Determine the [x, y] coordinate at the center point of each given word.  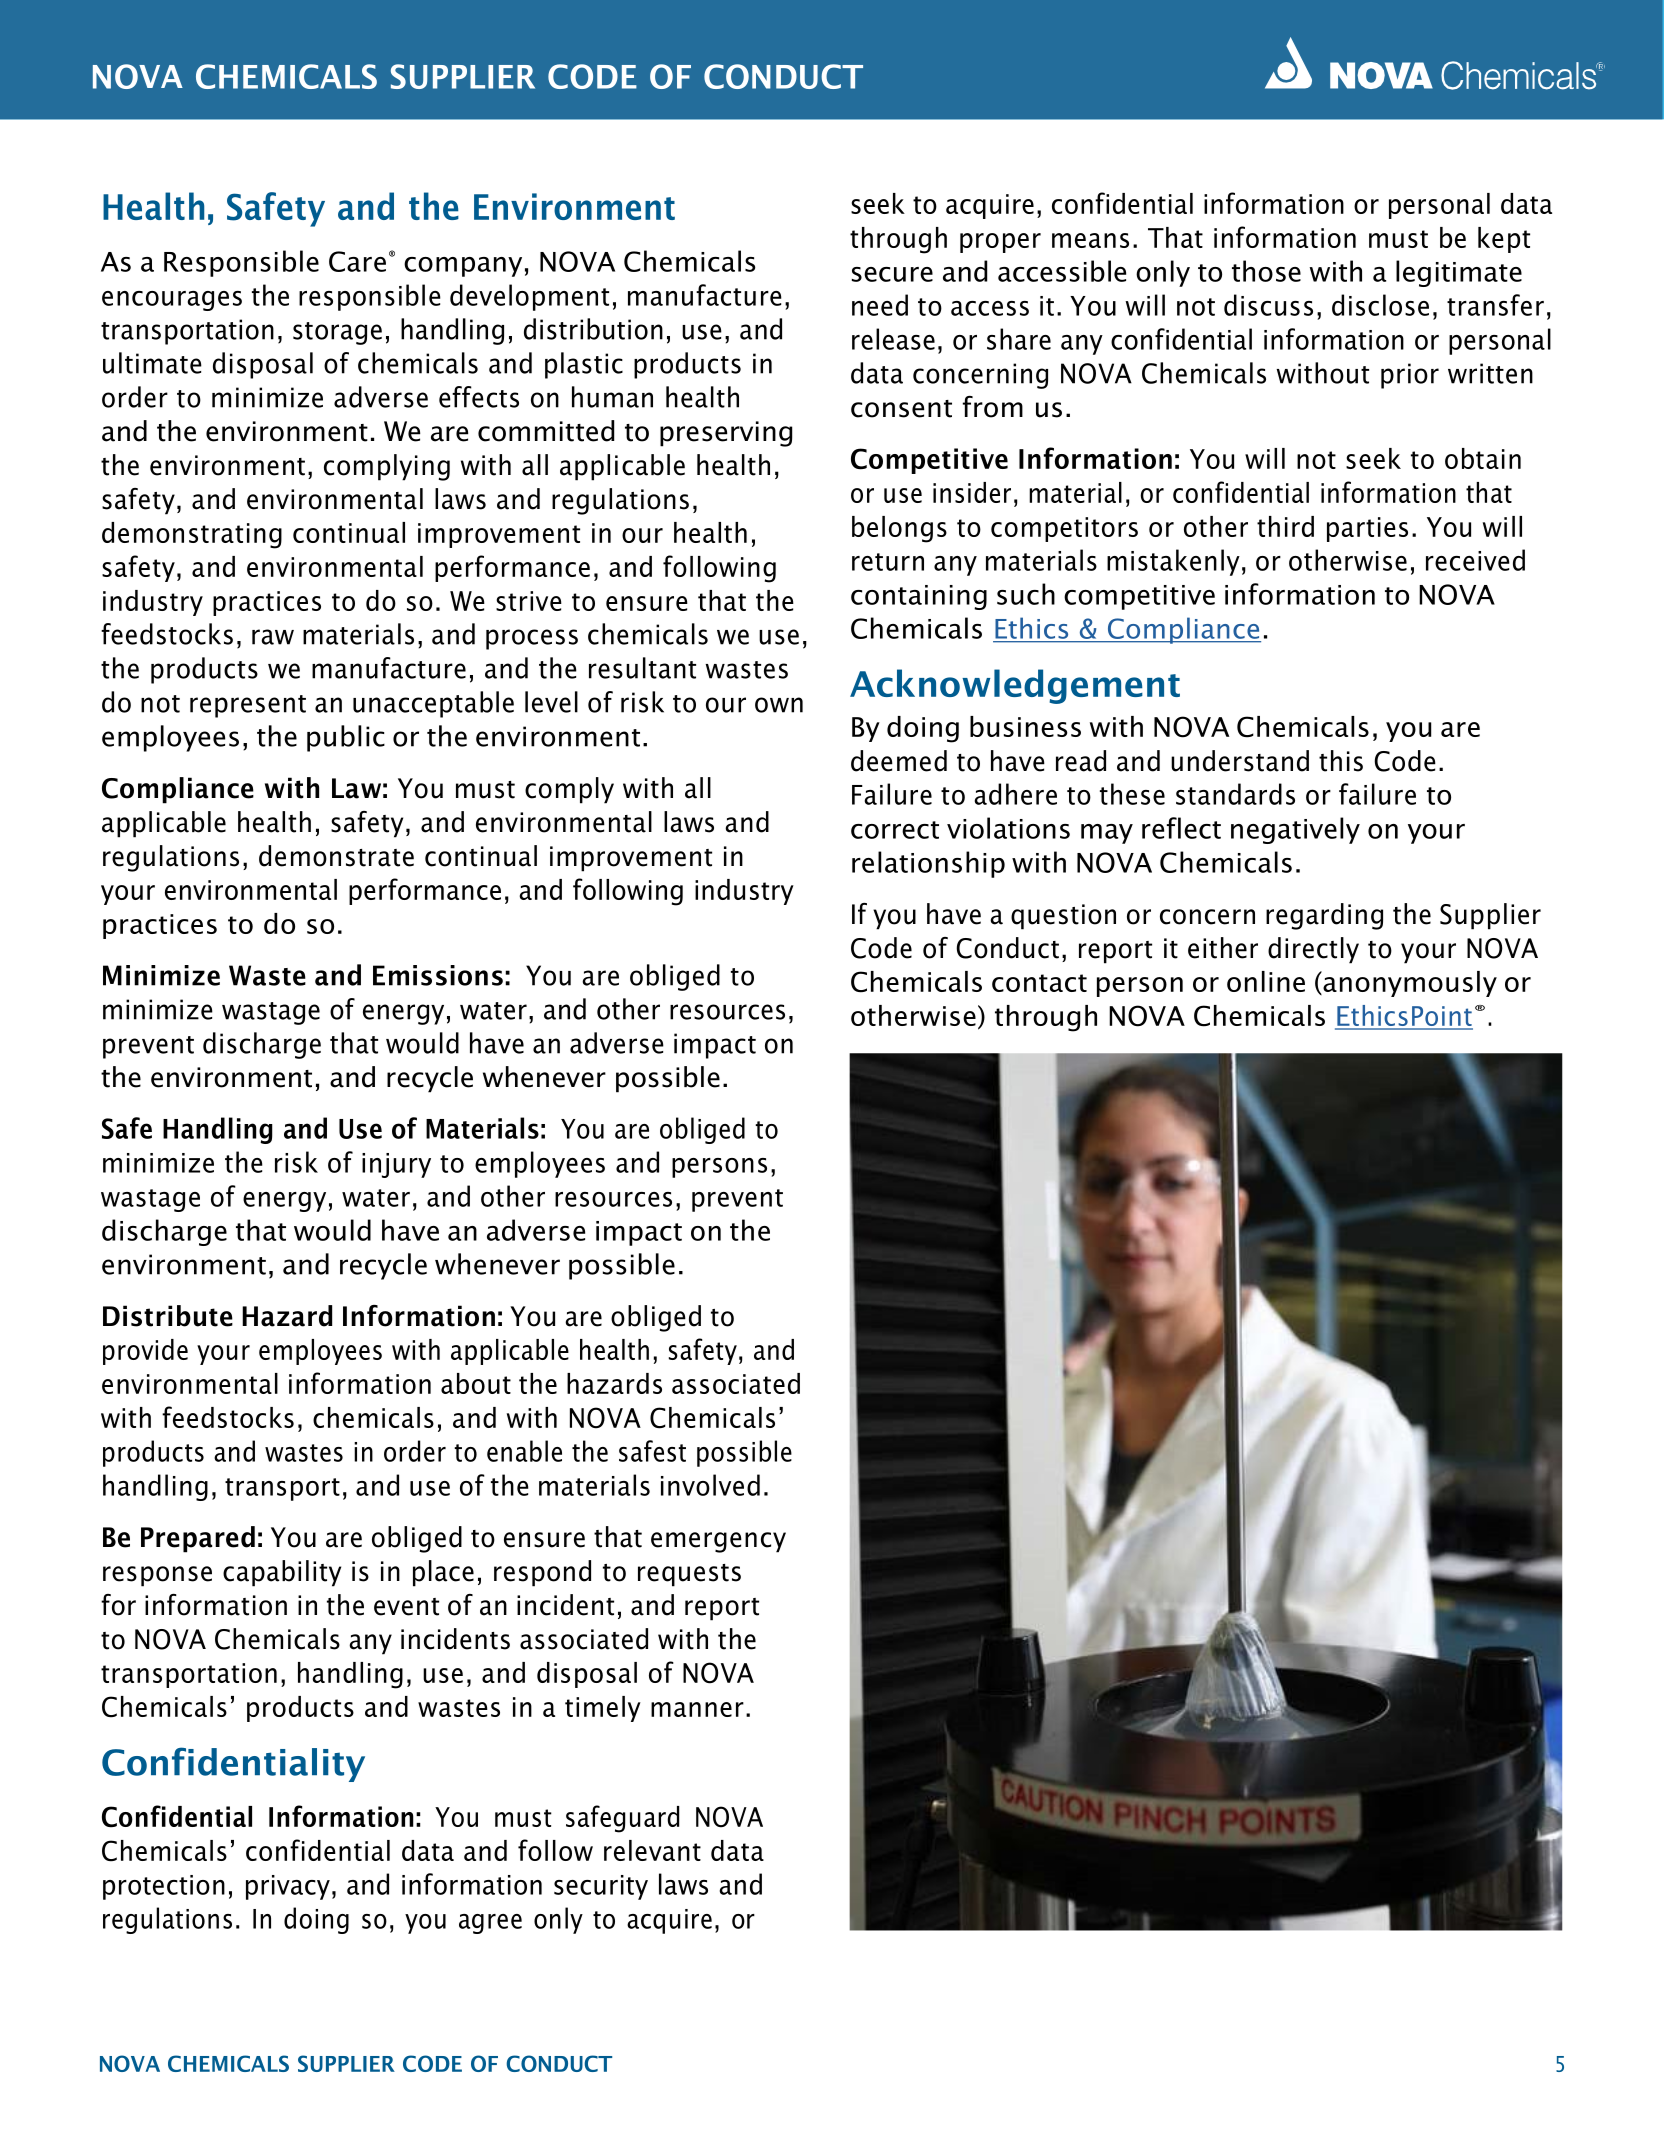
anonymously [1409, 984]
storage [337, 333]
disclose [1380, 305]
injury [396, 1165]
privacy [288, 1887]
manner [697, 1709]
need [880, 305]
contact [1039, 983]
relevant [652, 1850]
